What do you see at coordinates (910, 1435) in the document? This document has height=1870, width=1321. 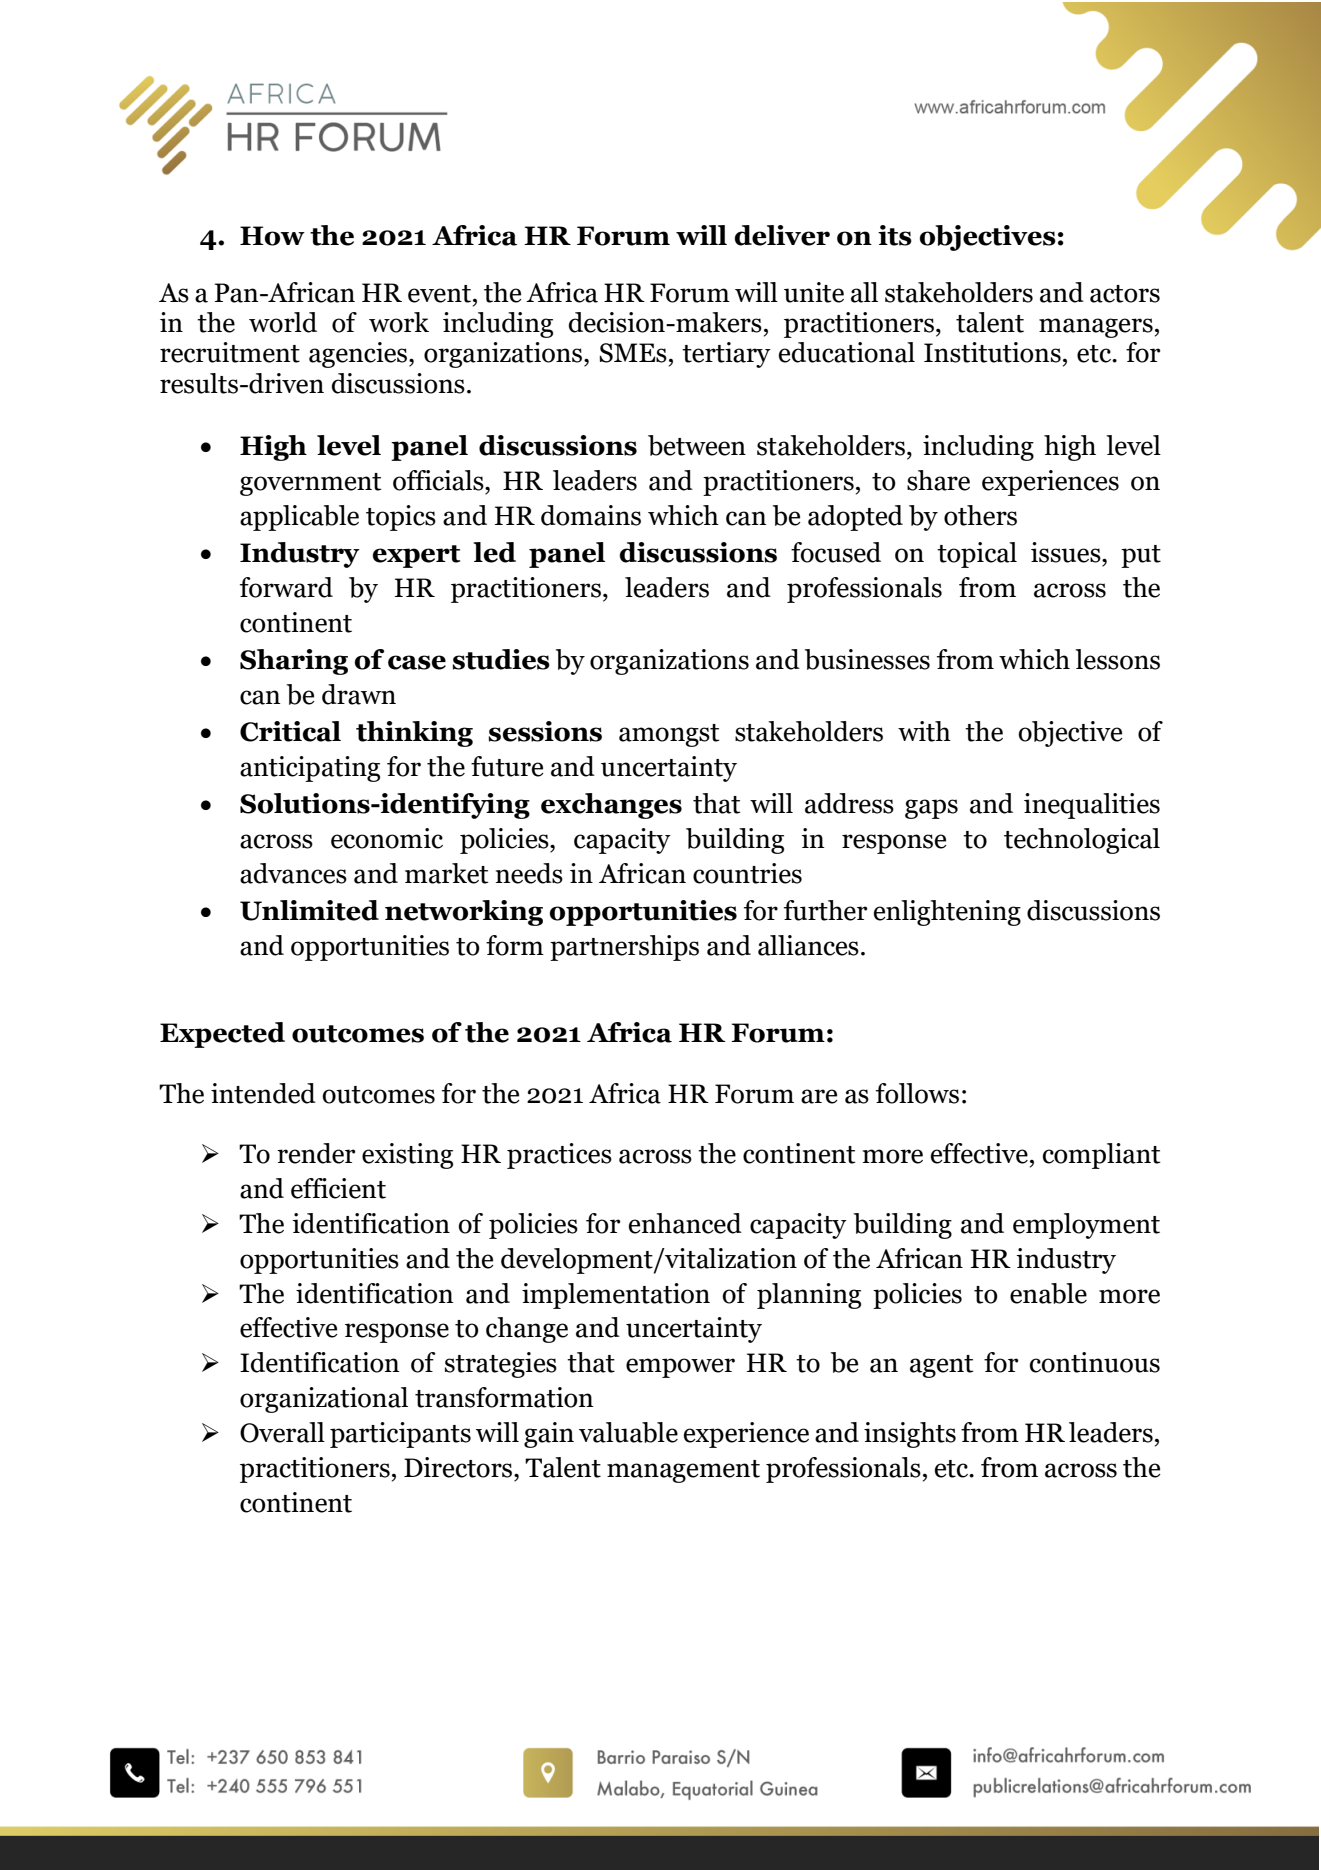 I see `insights` at bounding box center [910, 1435].
